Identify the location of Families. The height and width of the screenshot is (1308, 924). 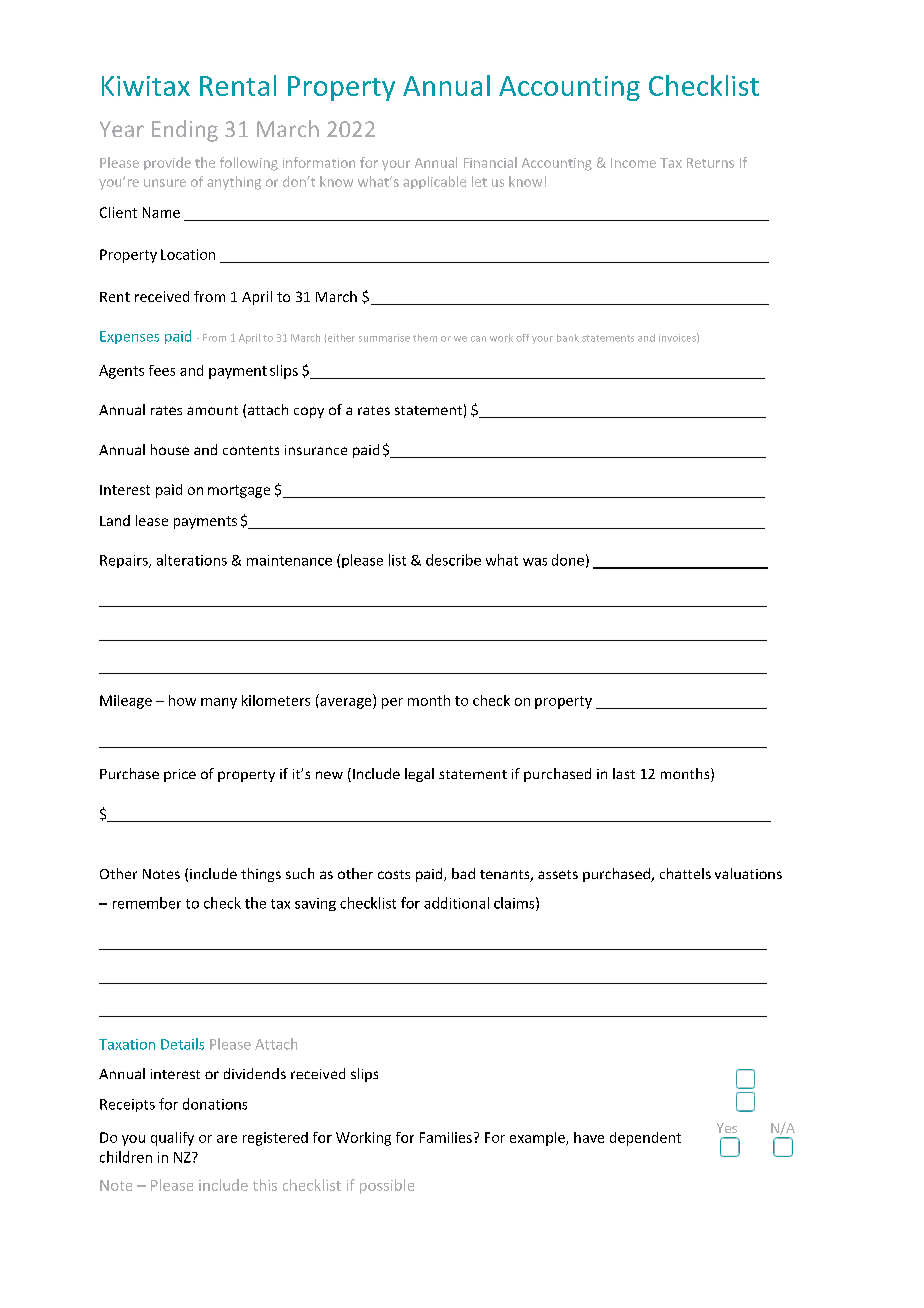
(446, 1137).
